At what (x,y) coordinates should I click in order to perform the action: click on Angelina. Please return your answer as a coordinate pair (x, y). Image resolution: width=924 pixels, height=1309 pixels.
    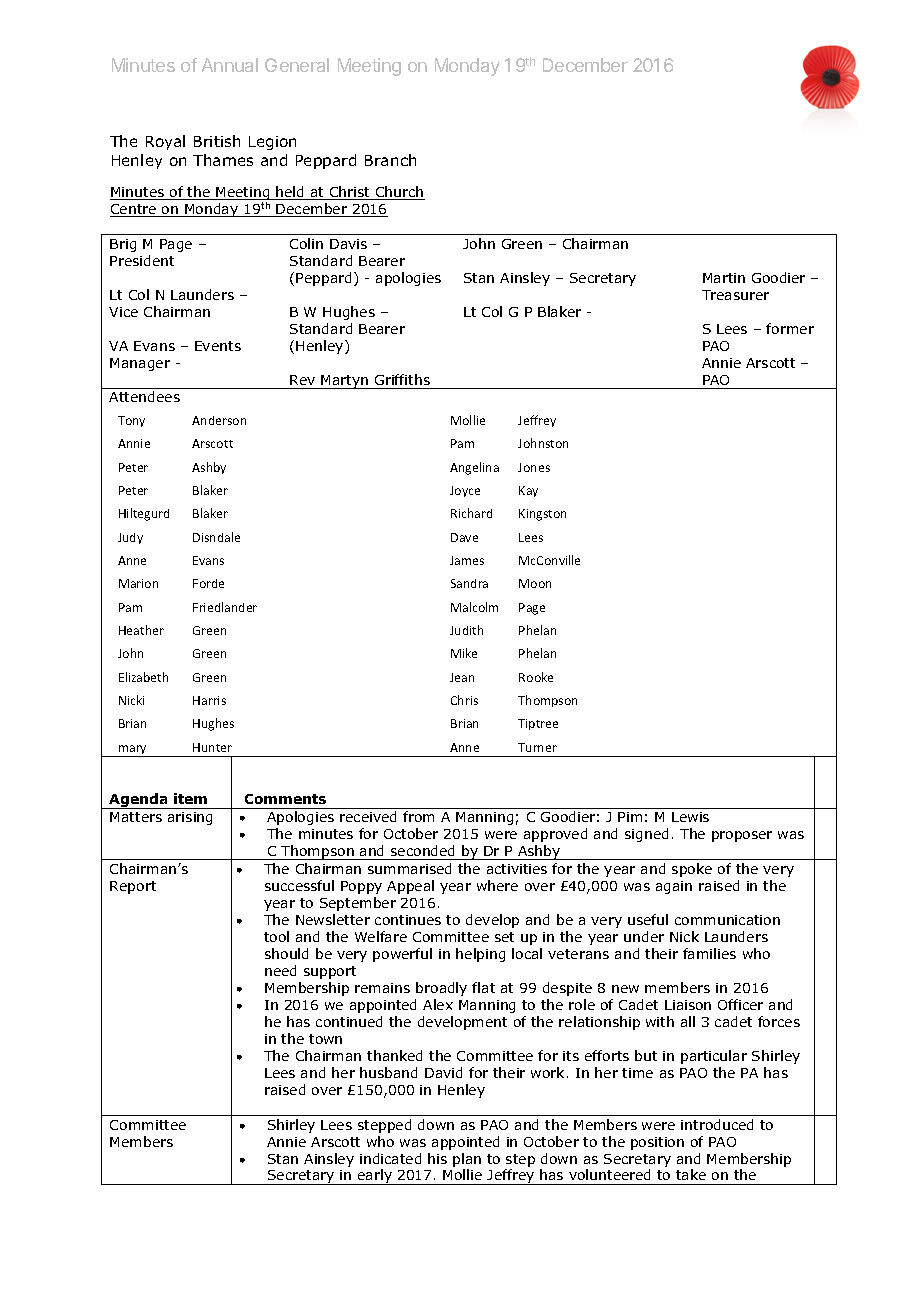
    Looking at the image, I should click on (474, 468).
